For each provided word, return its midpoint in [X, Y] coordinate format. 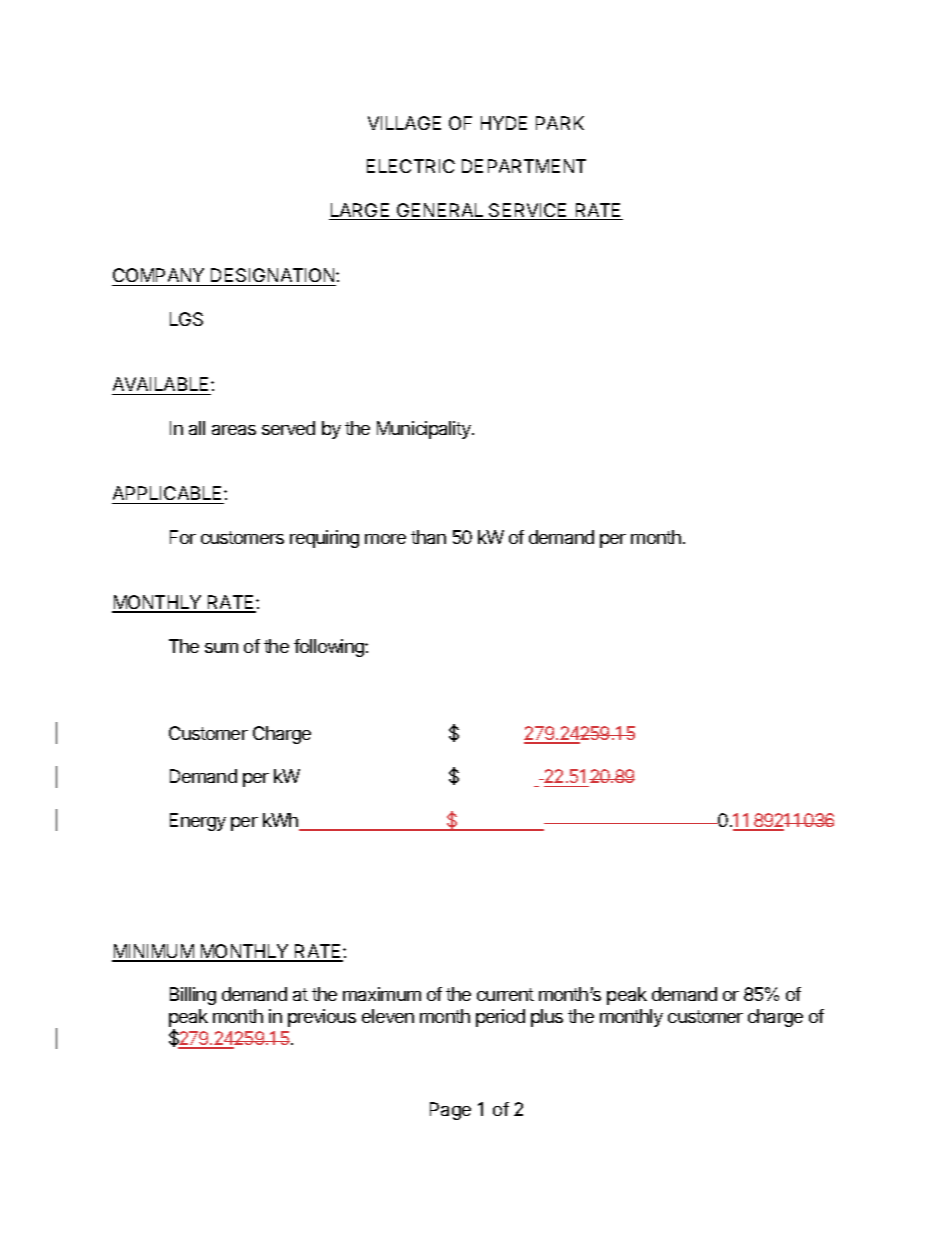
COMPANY [158, 275]
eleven [388, 1016]
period [500, 1018]
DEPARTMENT [524, 166]
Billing [193, 996]
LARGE [360, 211]
